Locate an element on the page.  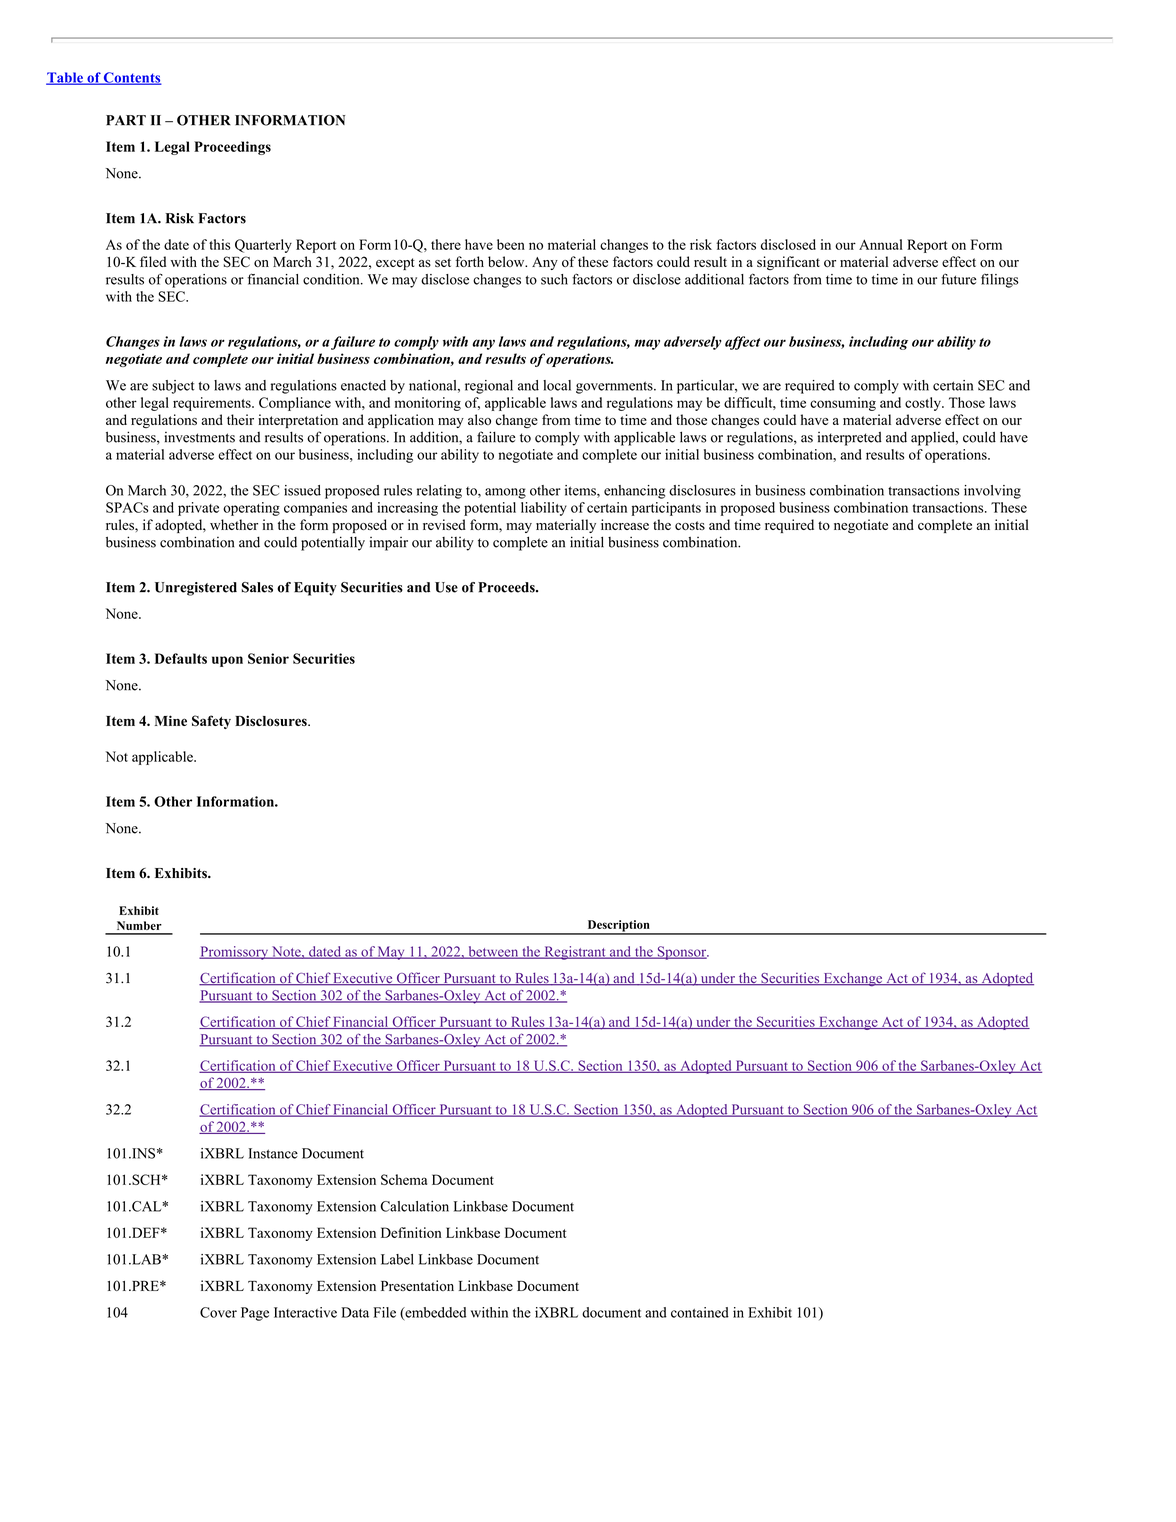
costs is located at coordinates (690, 525).
